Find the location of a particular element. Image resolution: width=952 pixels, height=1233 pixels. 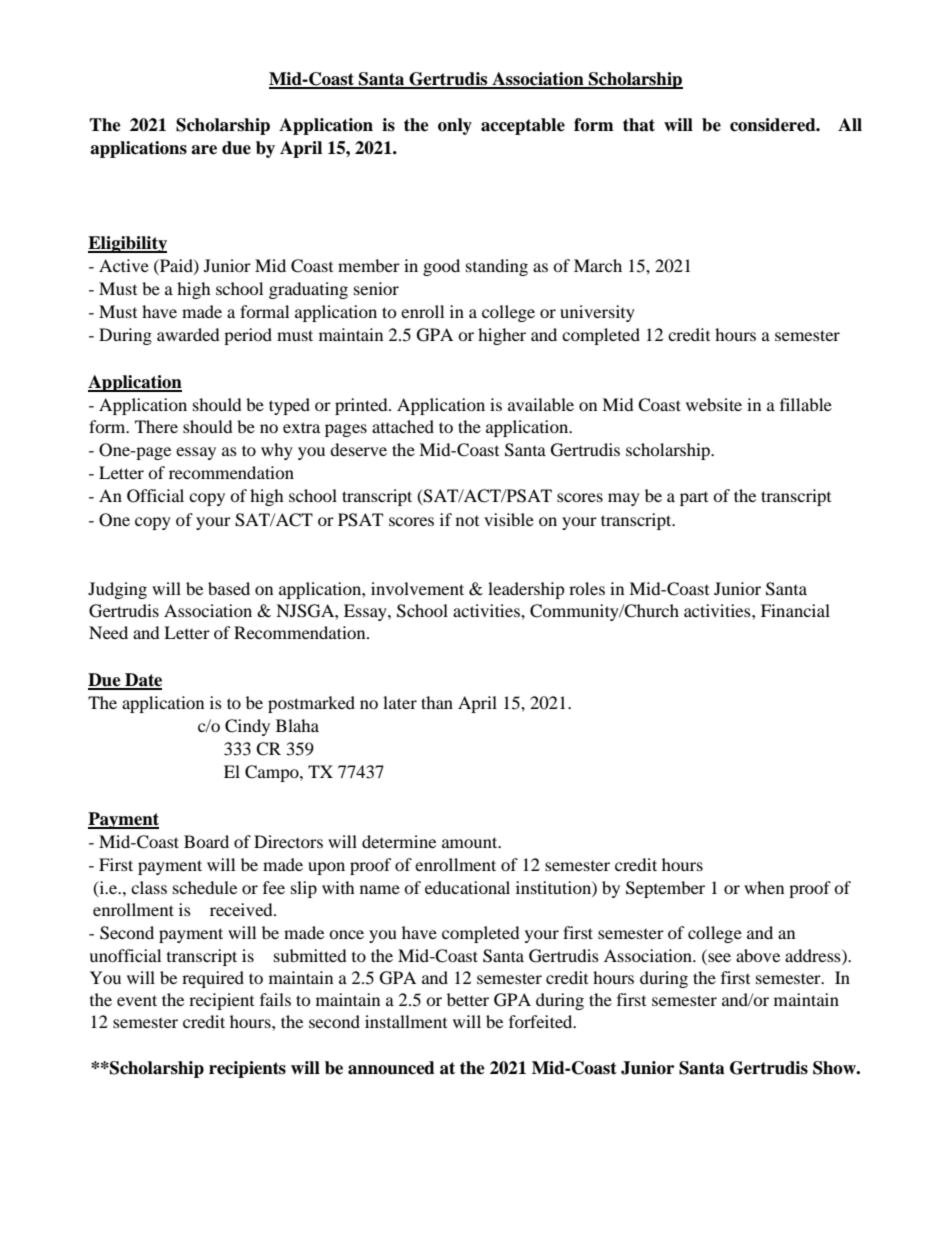

event is located at coordinates (137, 1000).
